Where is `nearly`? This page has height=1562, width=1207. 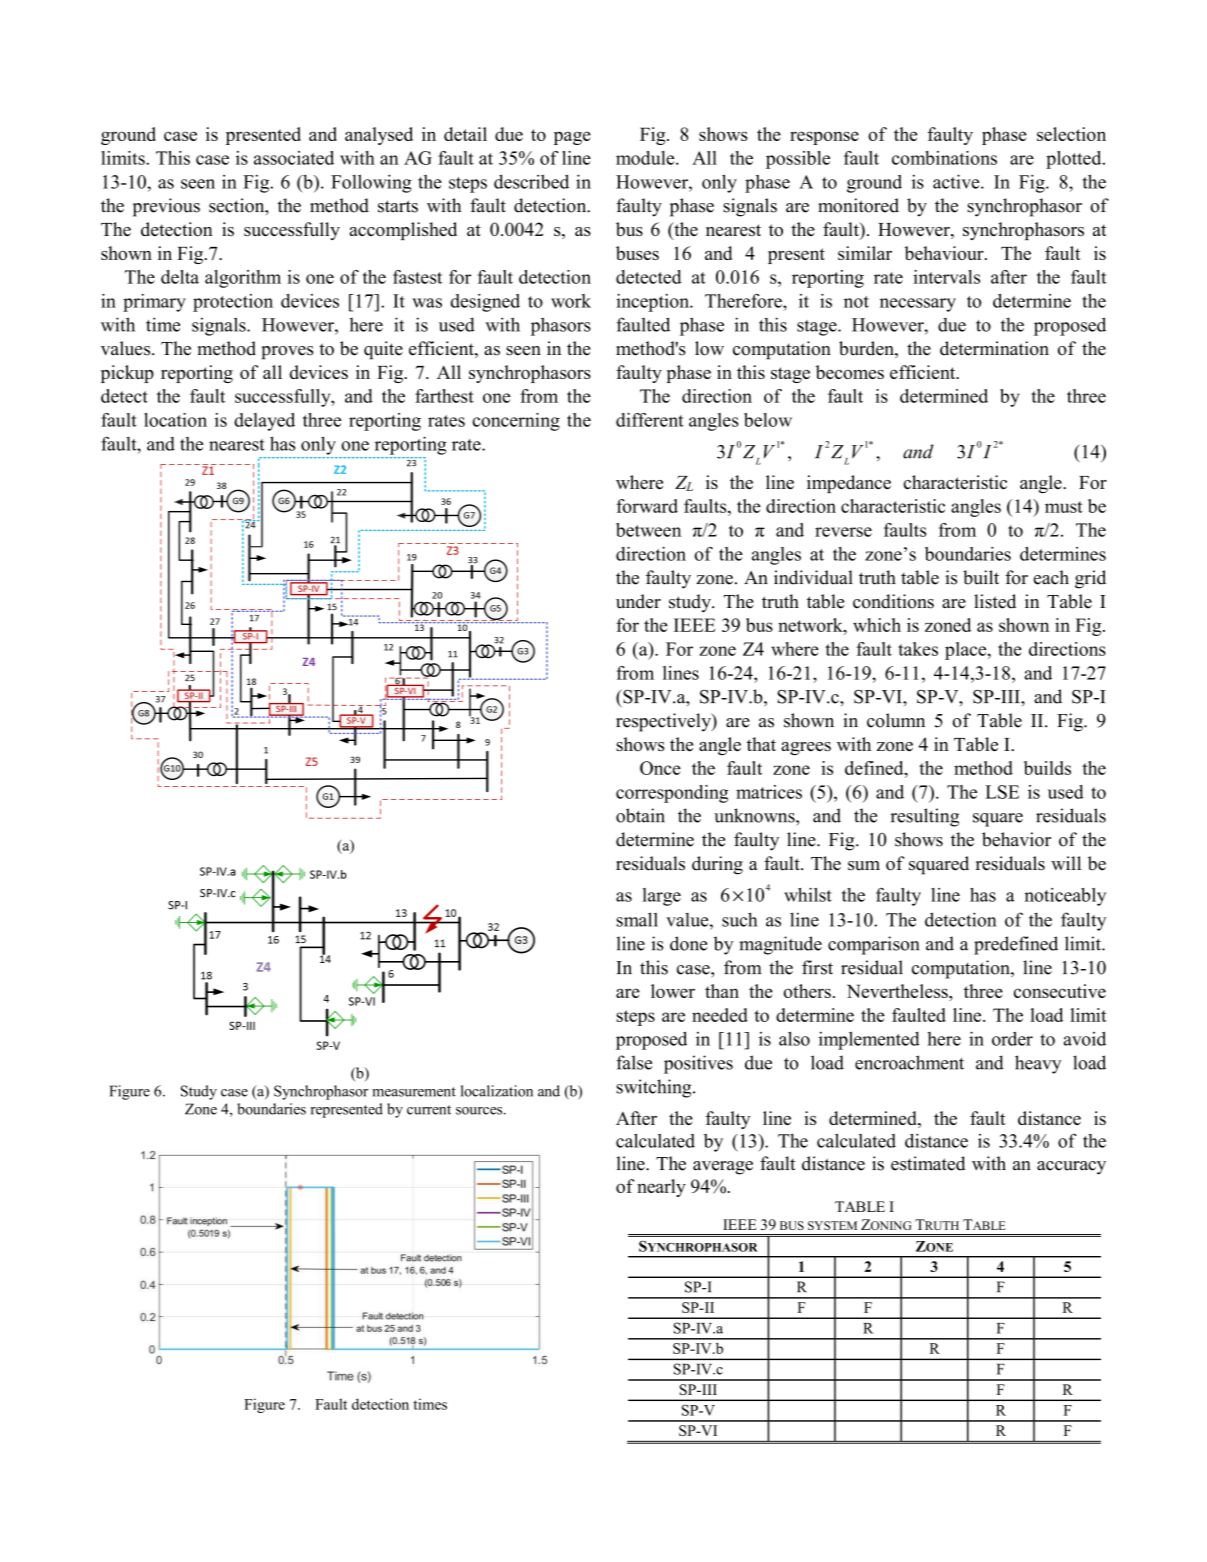
nearly is located at coordinates (661, 1188).
